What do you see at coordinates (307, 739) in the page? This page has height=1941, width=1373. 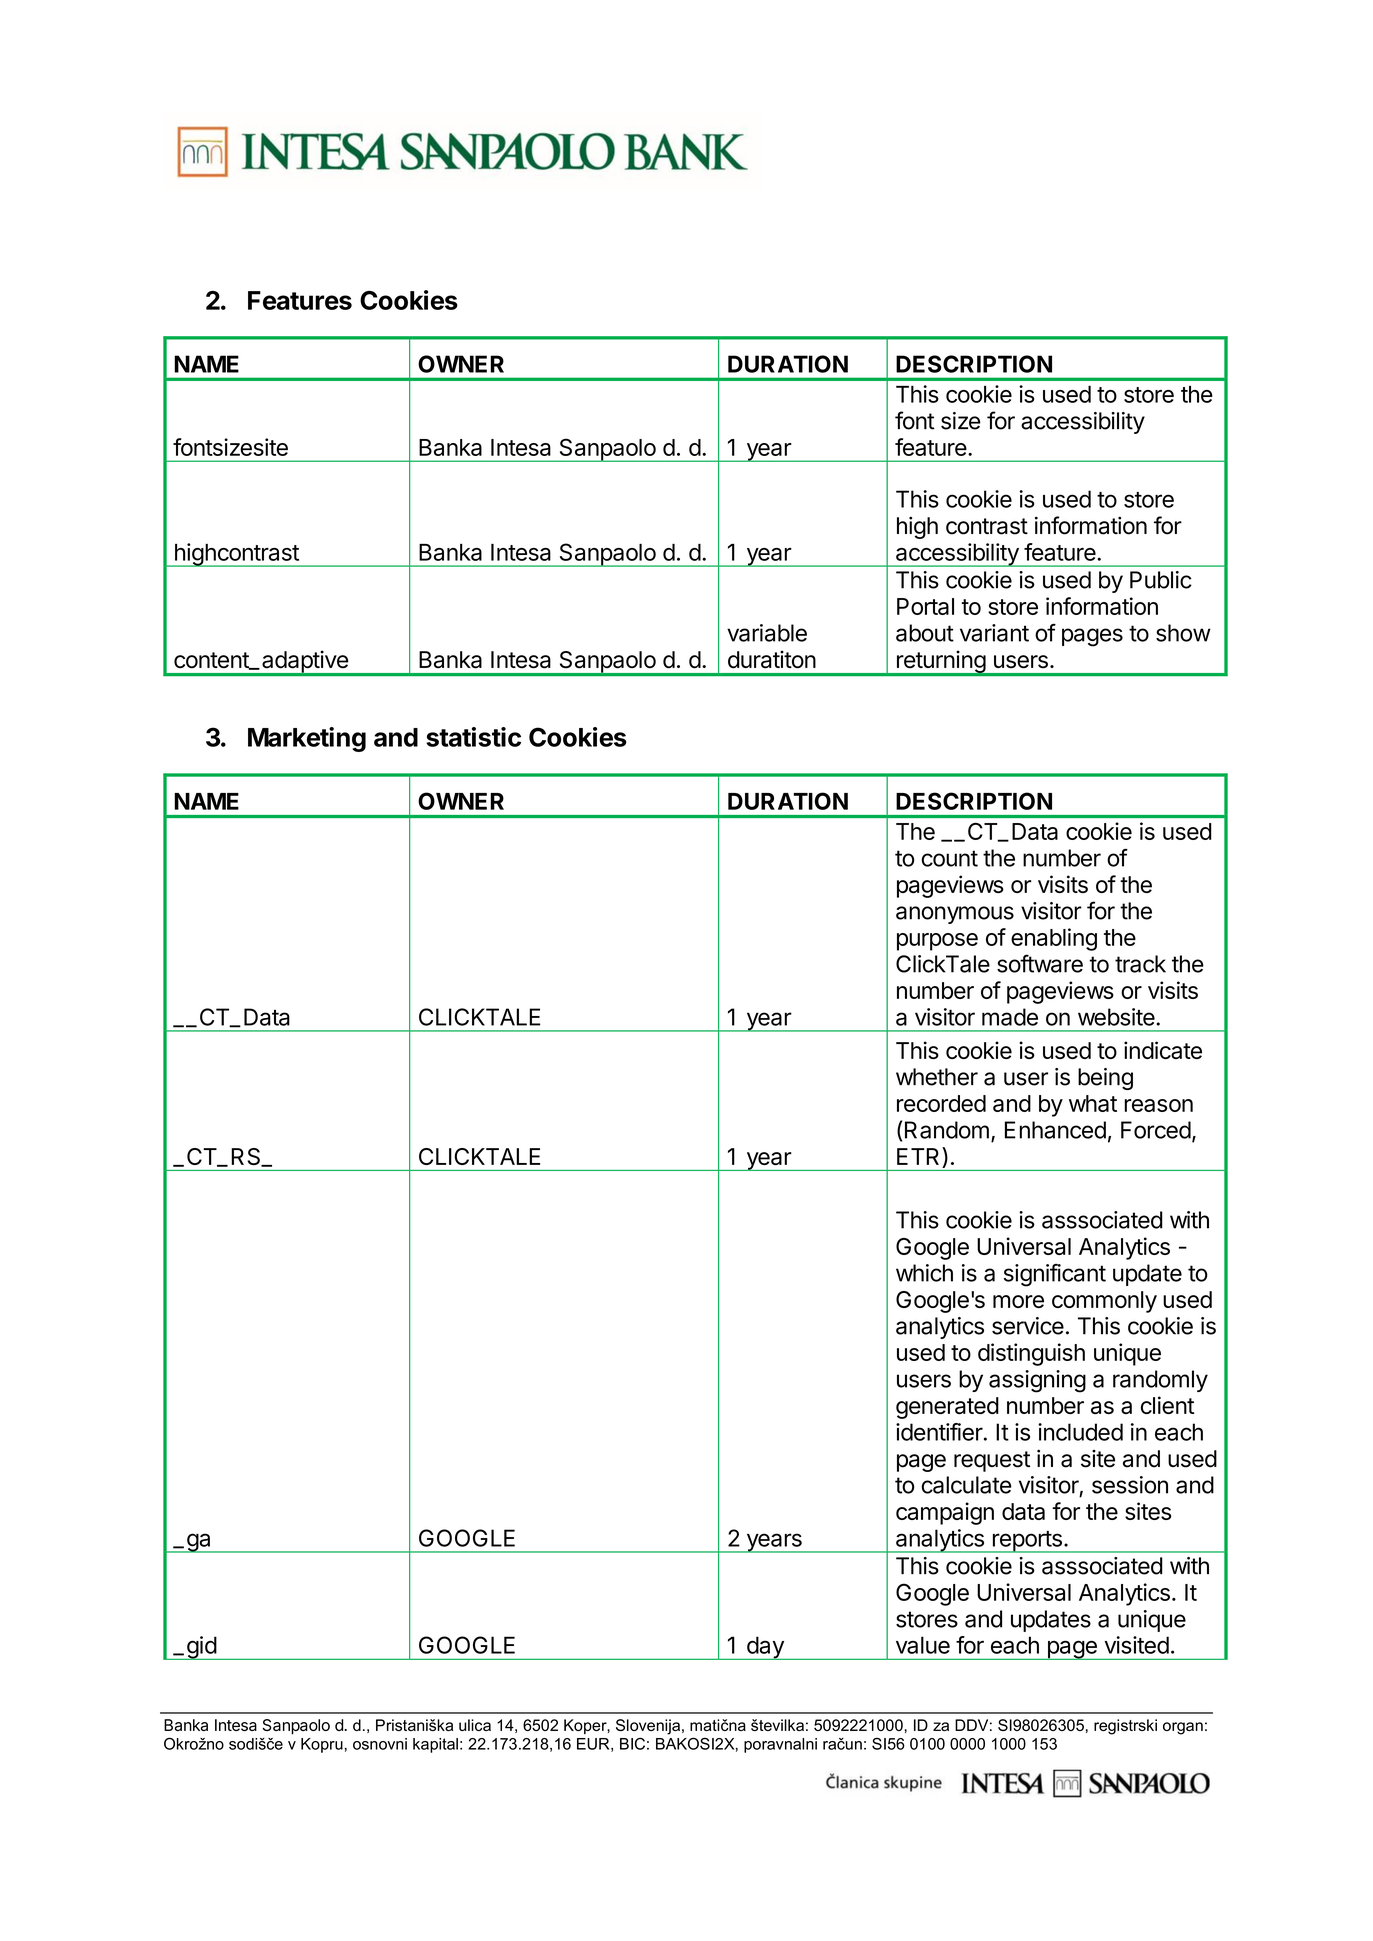 I see `Marketing` at bounding box center [307, 739].
